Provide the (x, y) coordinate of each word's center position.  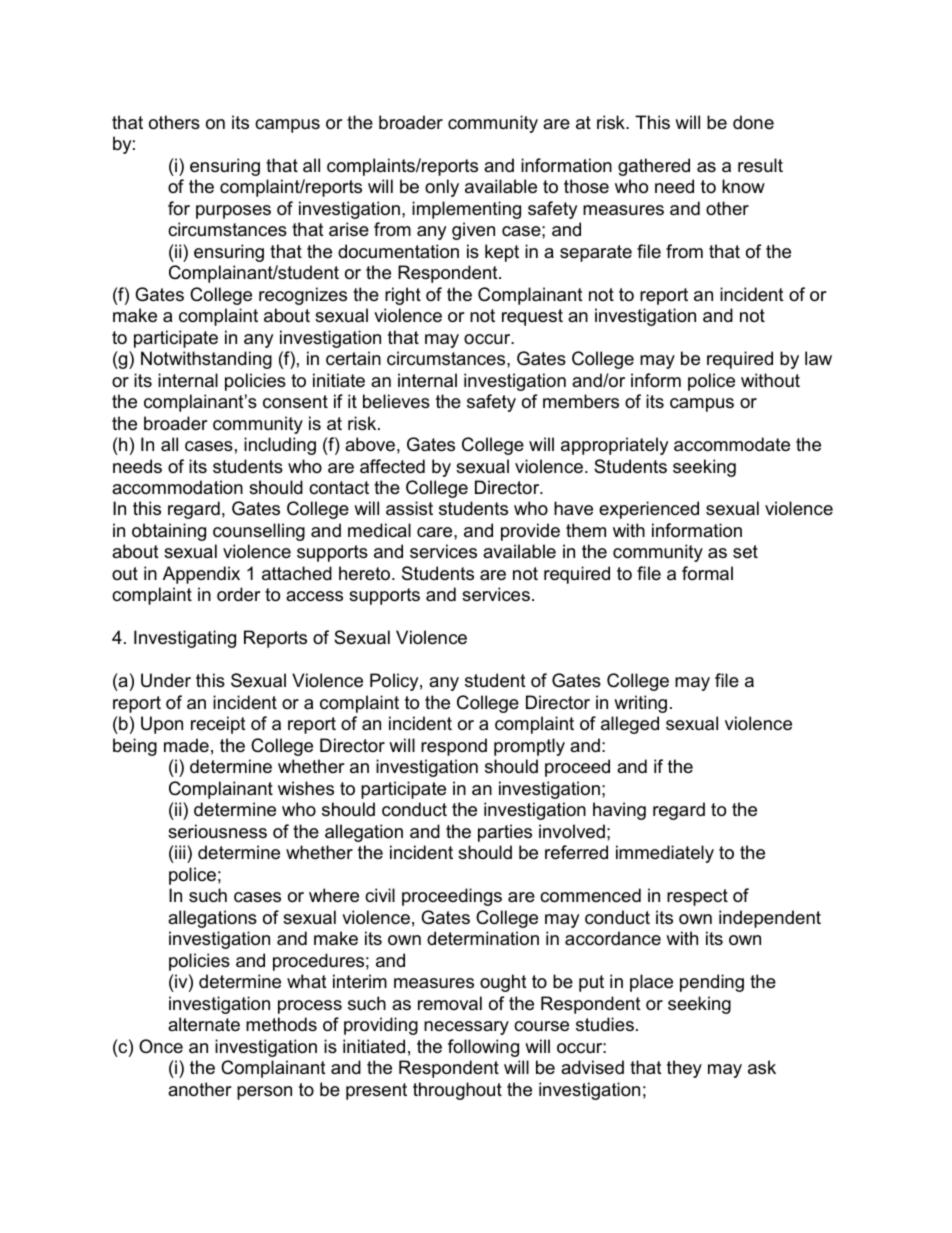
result (760, 165)
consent (295, 402)
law (818, 358)
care (436, 532)
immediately (665, 854)
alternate (204, 1024)
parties (505, 833)
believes (396, 401)
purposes (233, 212)
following (483, 1048)
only (442, 188)
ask (762, 1067)
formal (707, 573)
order (239, 594)
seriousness (217, 831)
